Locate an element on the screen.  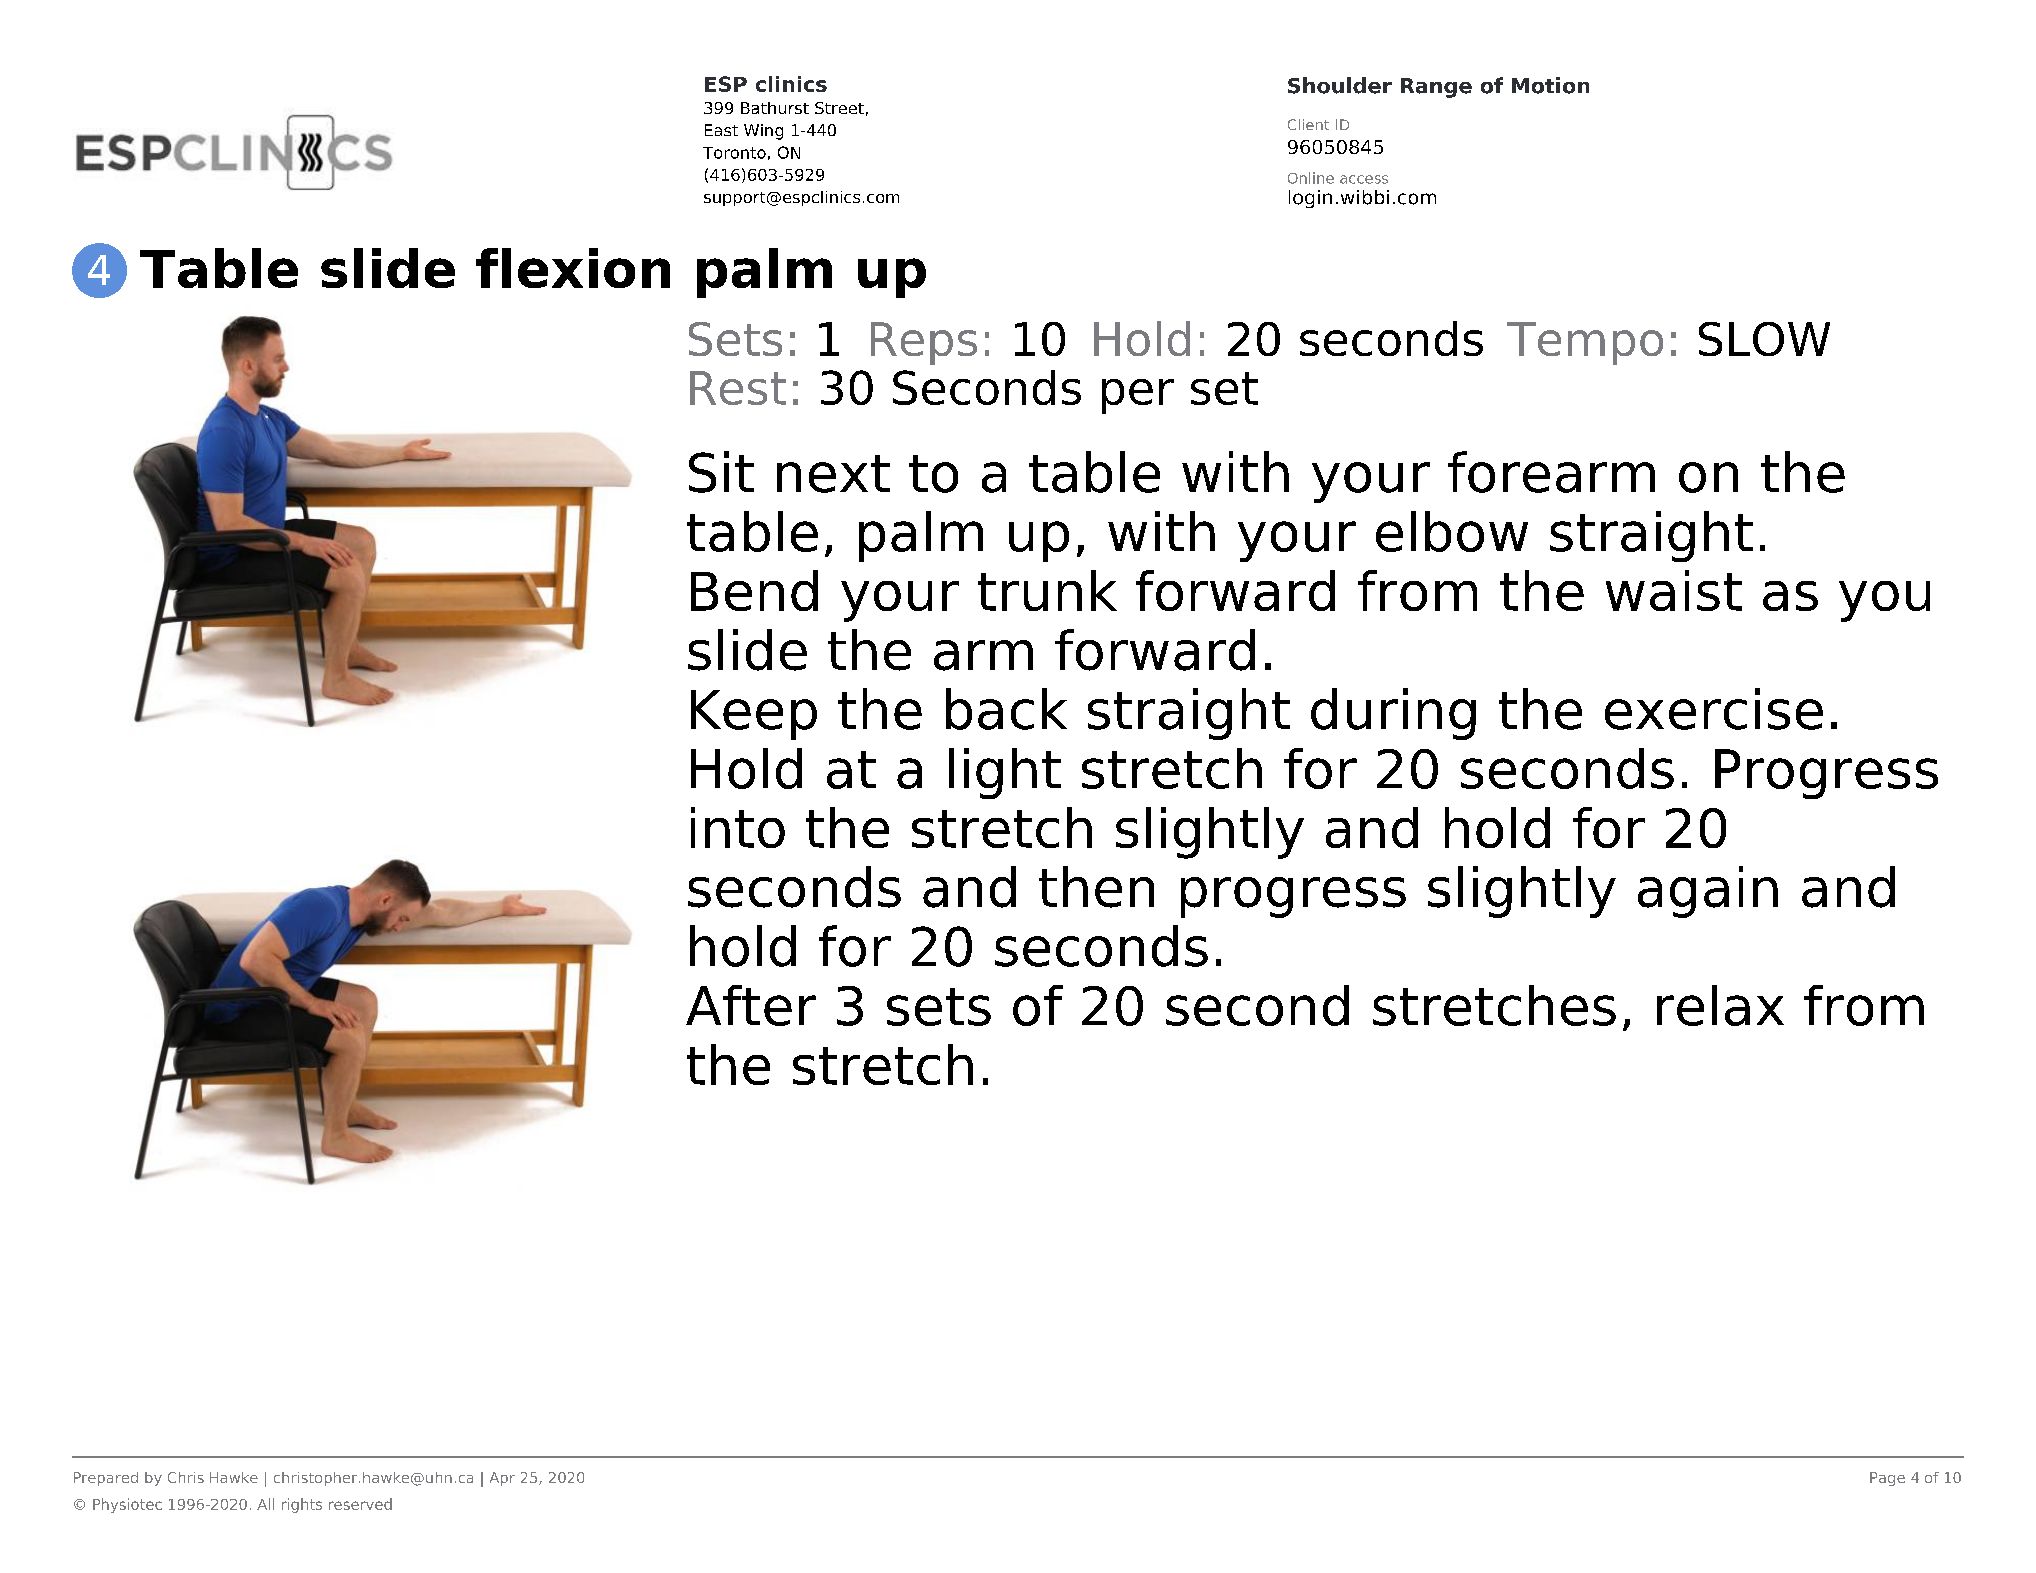
Tempo is located at coordinates (1585, 343).
